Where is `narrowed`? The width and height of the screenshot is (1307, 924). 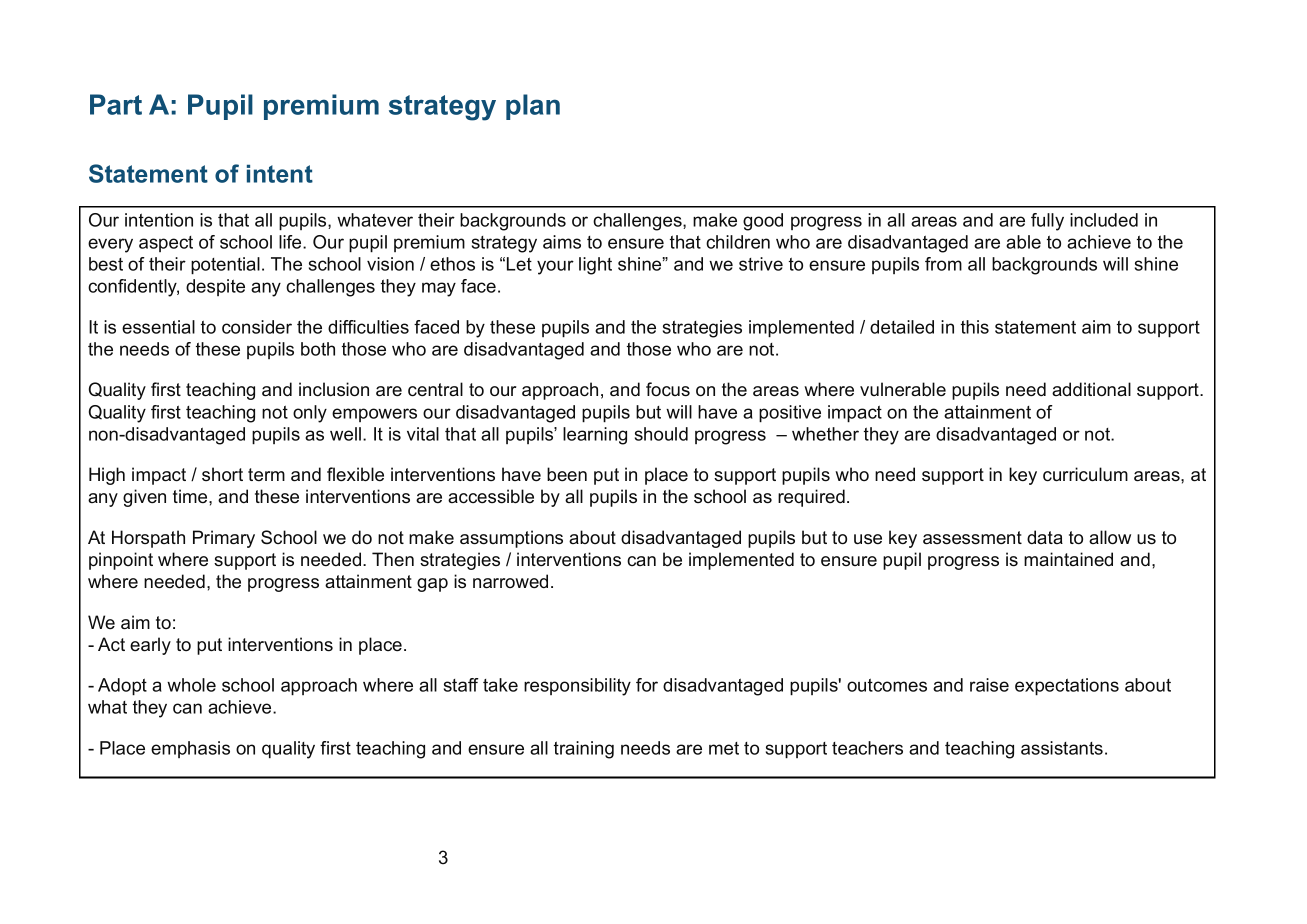
narrowed is located at coordinates (510, 581).
